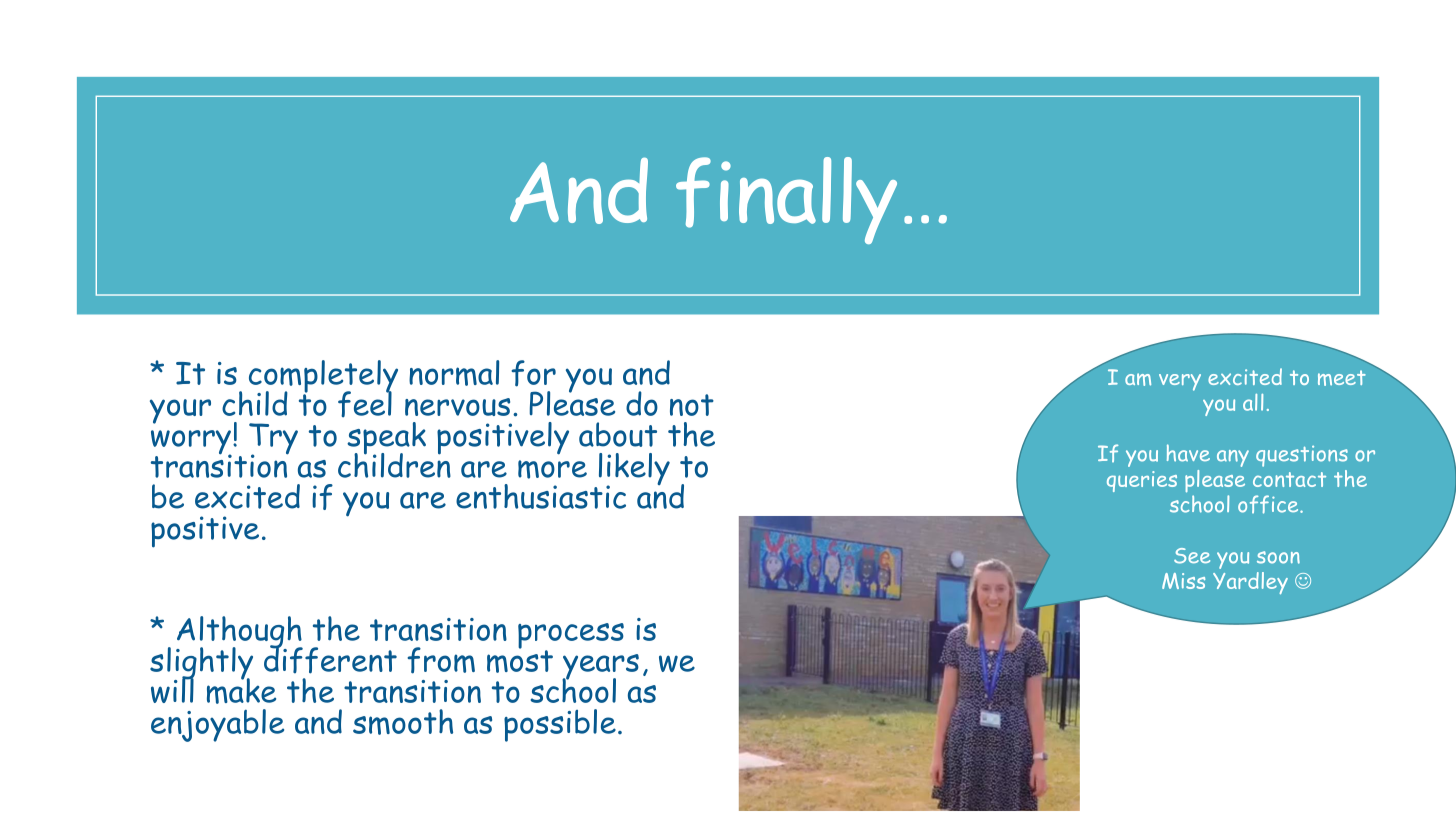  I want to click on not, so click(692, 405).
